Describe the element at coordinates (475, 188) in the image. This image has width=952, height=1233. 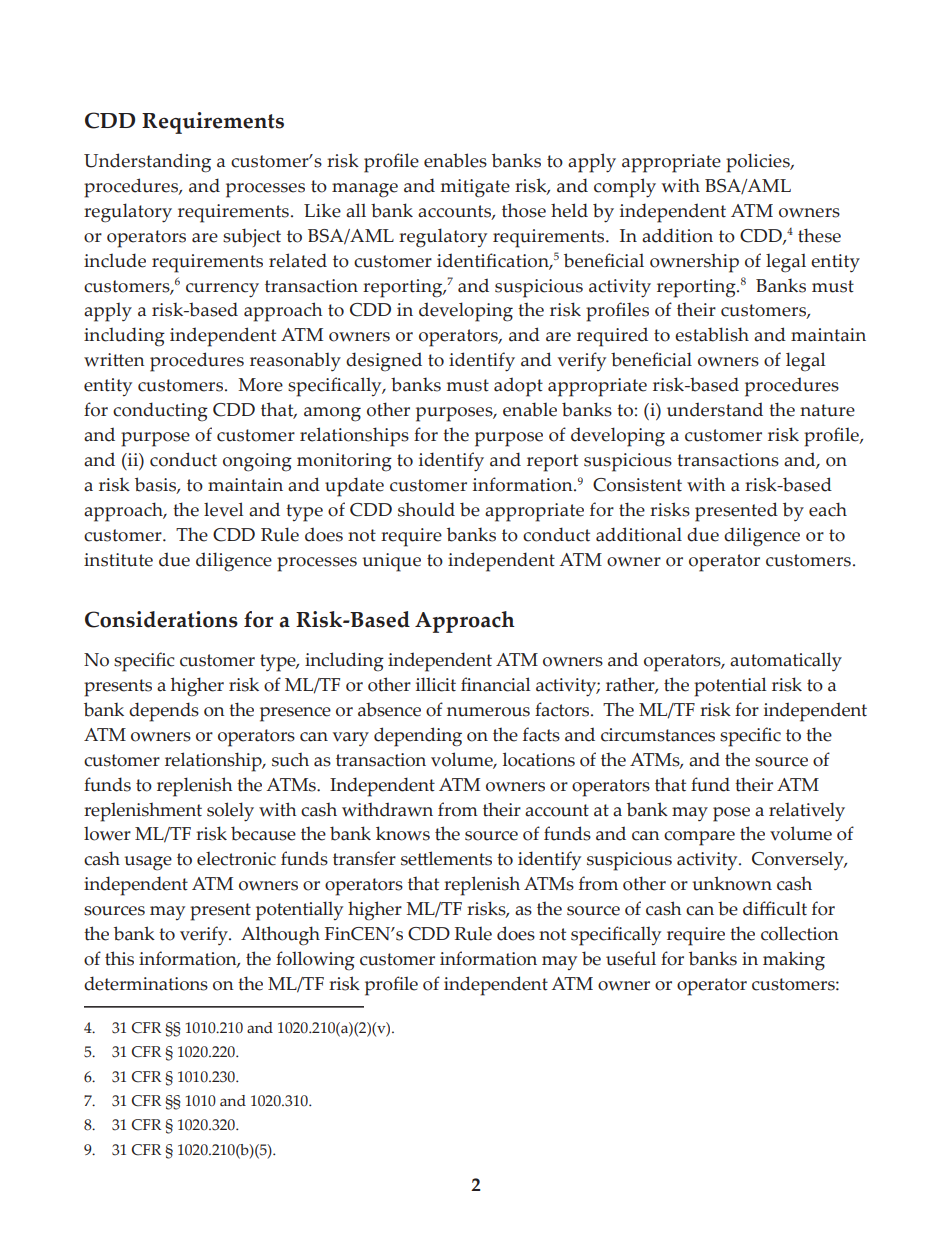
I see `mitigate` at that location.
